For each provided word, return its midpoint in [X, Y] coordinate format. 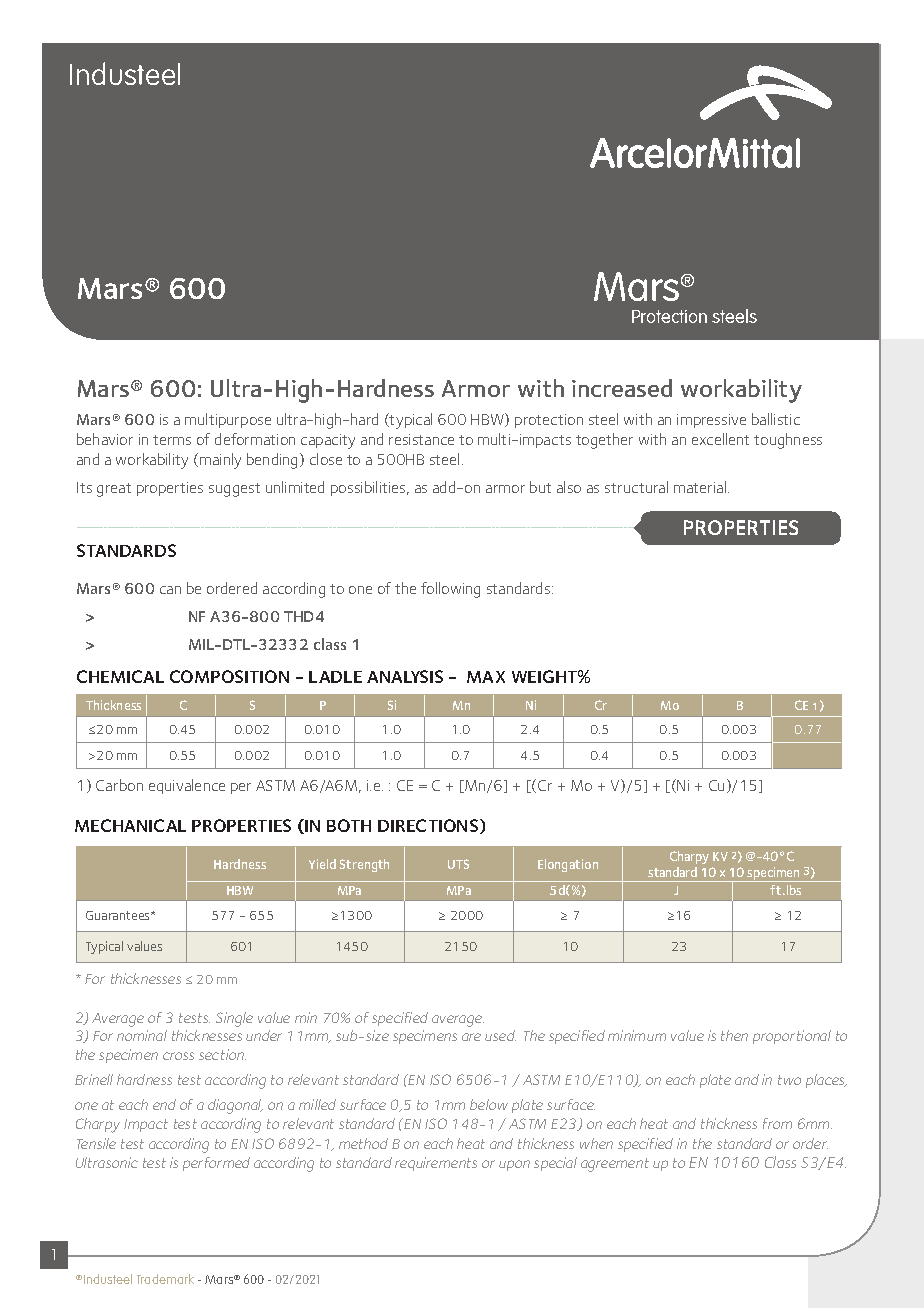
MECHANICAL [130, 825]
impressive [711, 421]
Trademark [165, 1279]
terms [172, 440]
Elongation [568, 865]
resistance [421, 439]
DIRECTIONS [429, 826]
